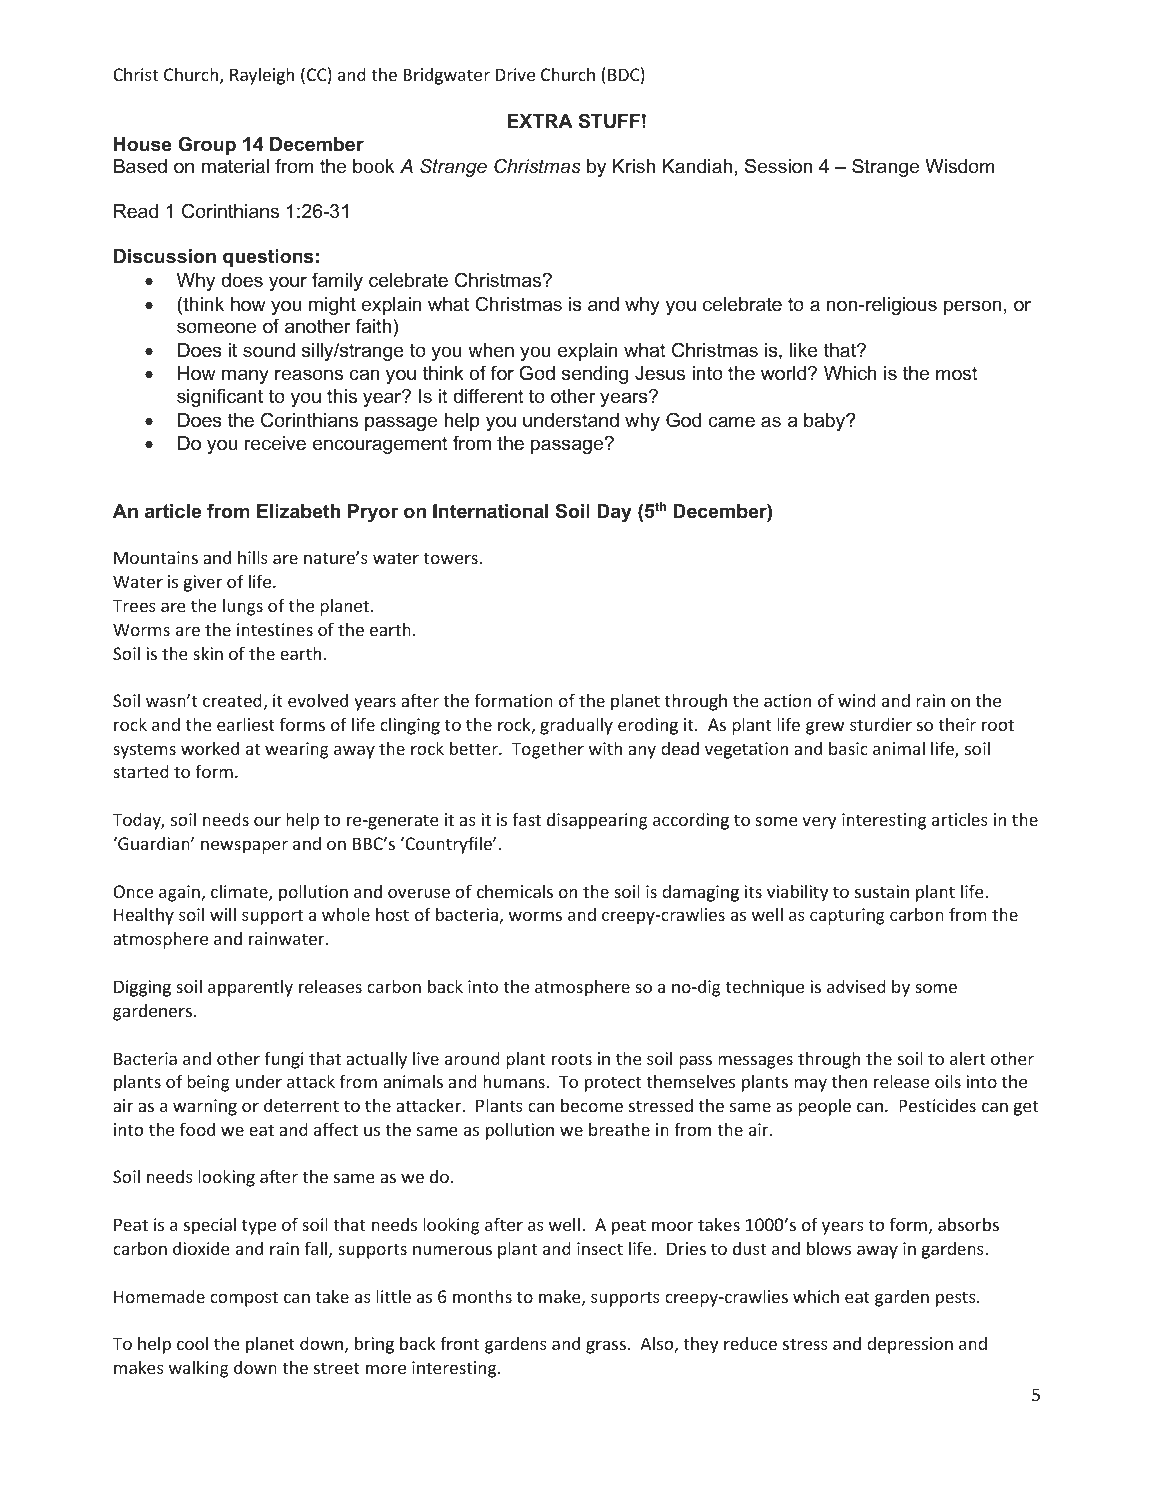  I want to click on Wisdom, so click(960, 166).
